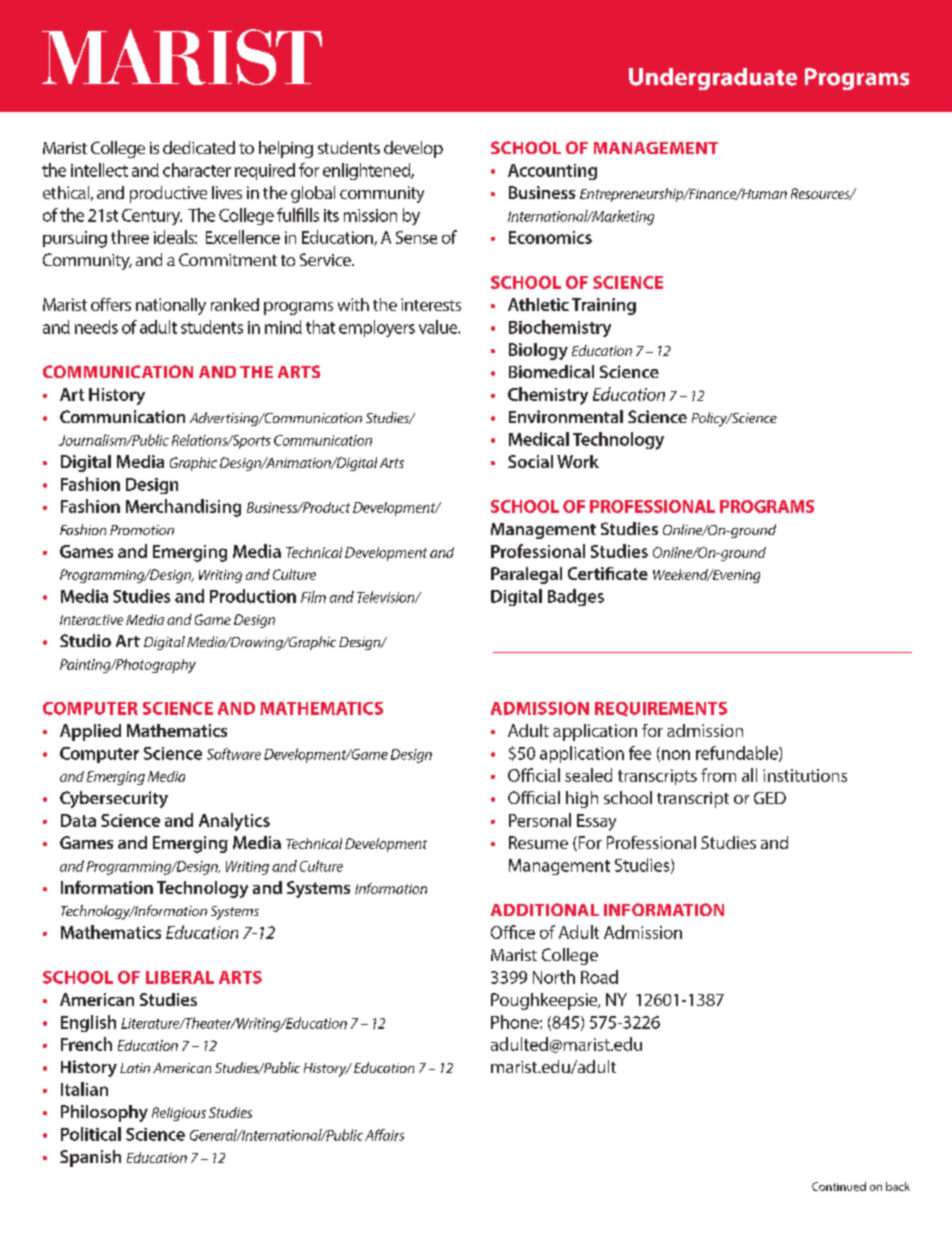  Describe the element at coordinates (91, 620) in the image. I see `Interactive` at that location.
